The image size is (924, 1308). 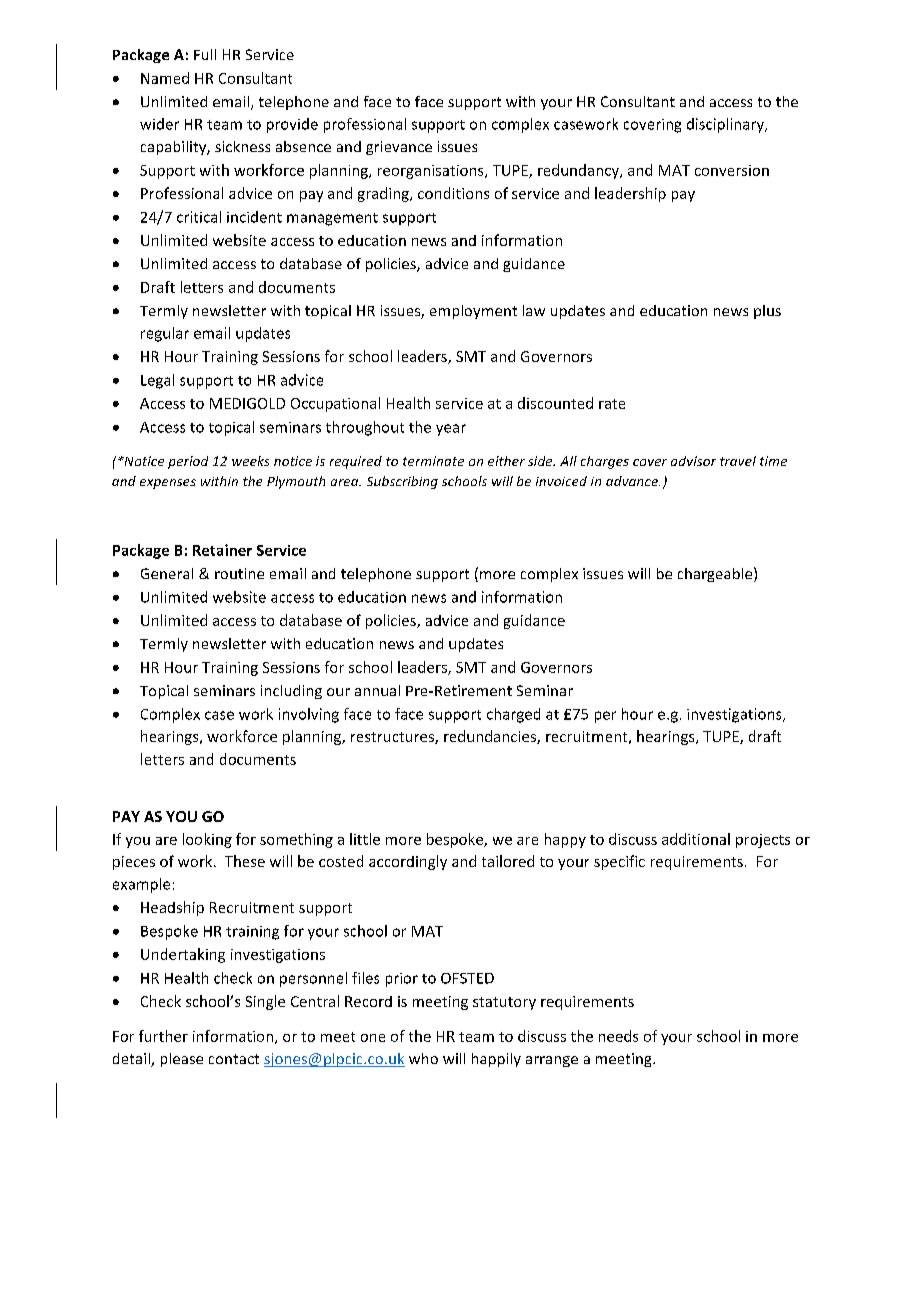 What do you see at coordinates (423, 1058) in the screenshot?
I see `who` at bounding box center [423, 1058].
